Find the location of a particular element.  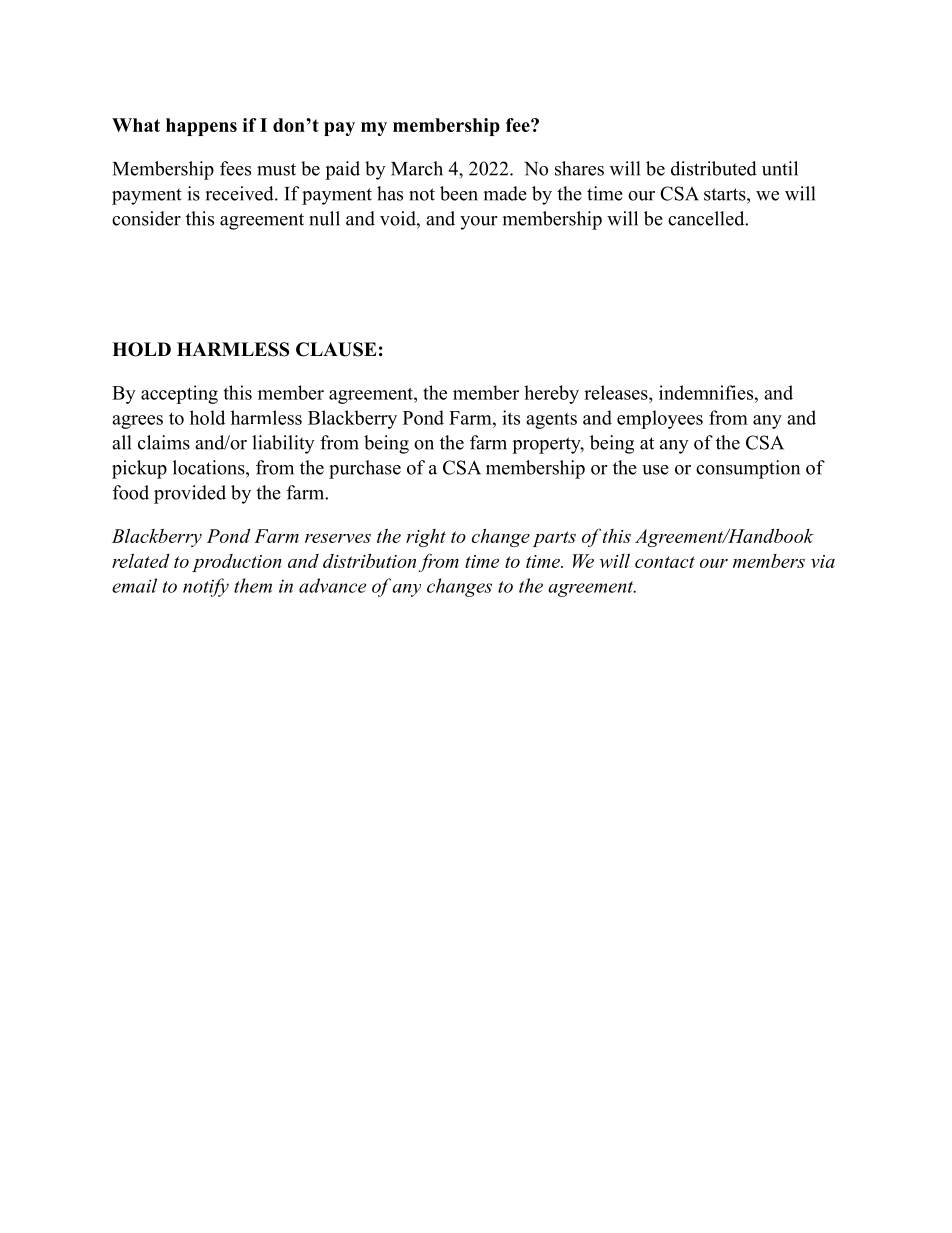

distributed is located at coordinates (714, 168).
